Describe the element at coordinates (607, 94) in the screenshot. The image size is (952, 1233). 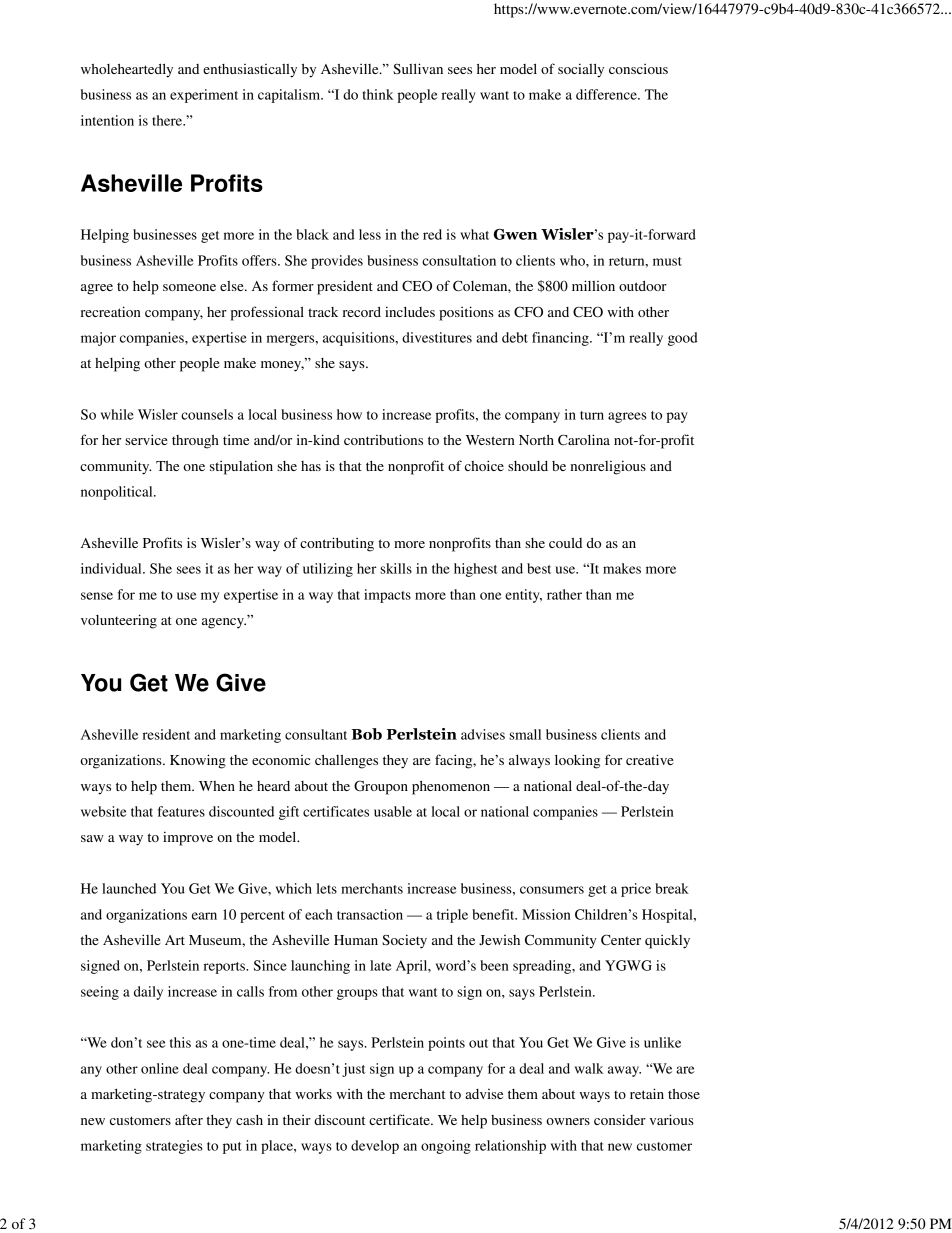
I see `difference` at that location.
